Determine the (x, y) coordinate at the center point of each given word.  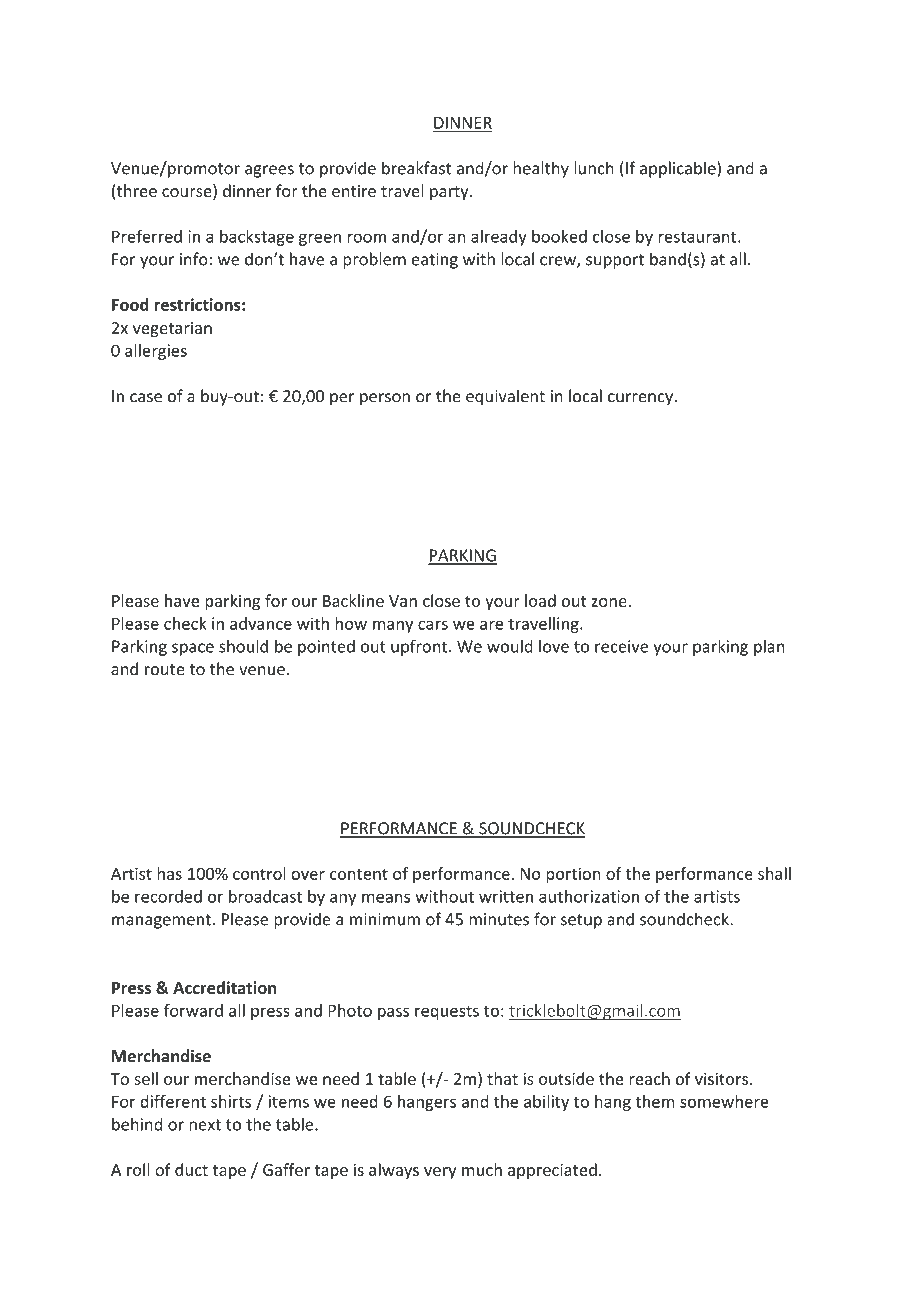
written (506, 896)
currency (641, 399)
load (540, 600)
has (169, 873)
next (205, 1125)
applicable (679, 169)
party (450, 193)
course (188, 194)
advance (261, 623)
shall (774, 873)
